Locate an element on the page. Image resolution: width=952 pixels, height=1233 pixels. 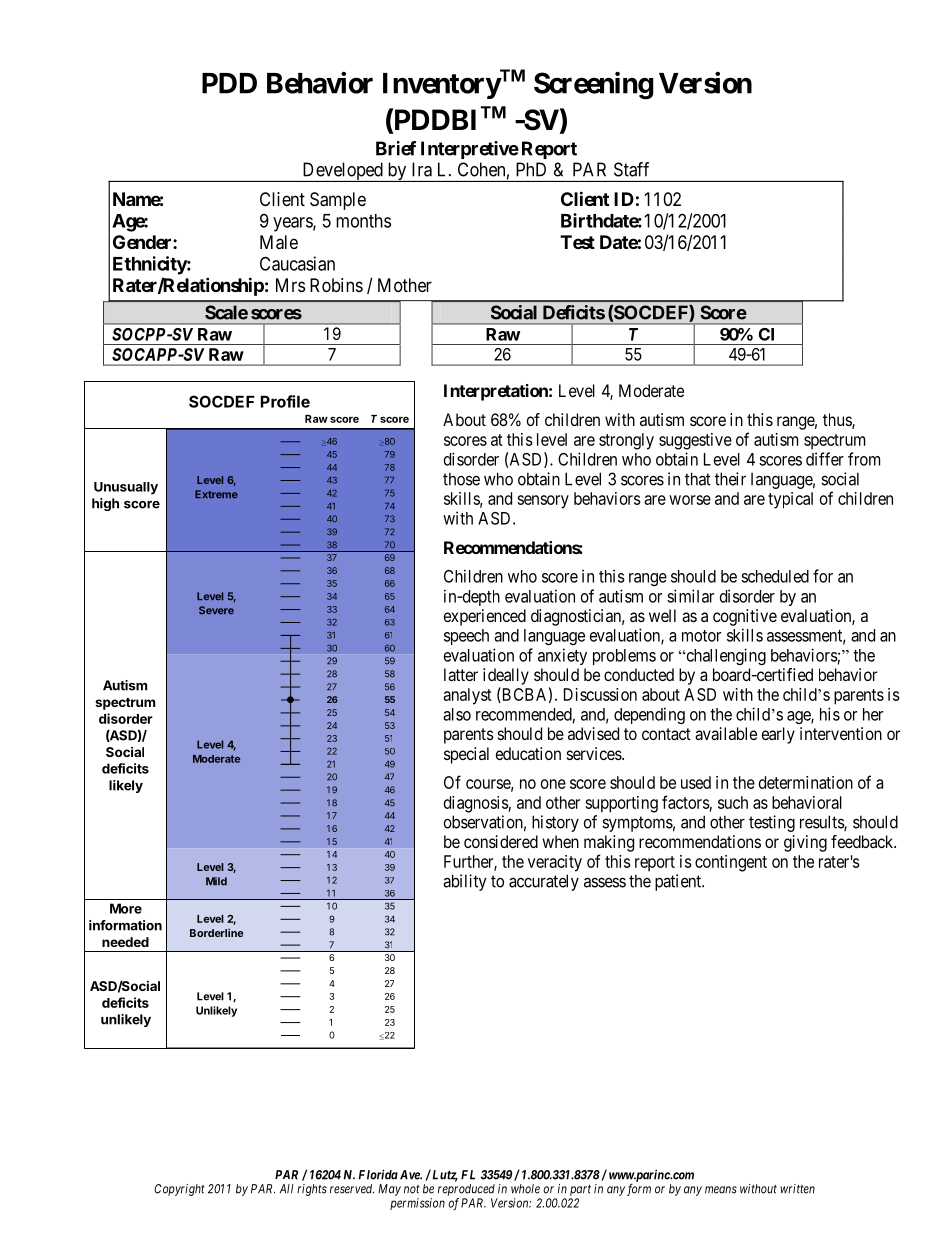
those is located at coordinates (461, 479).
